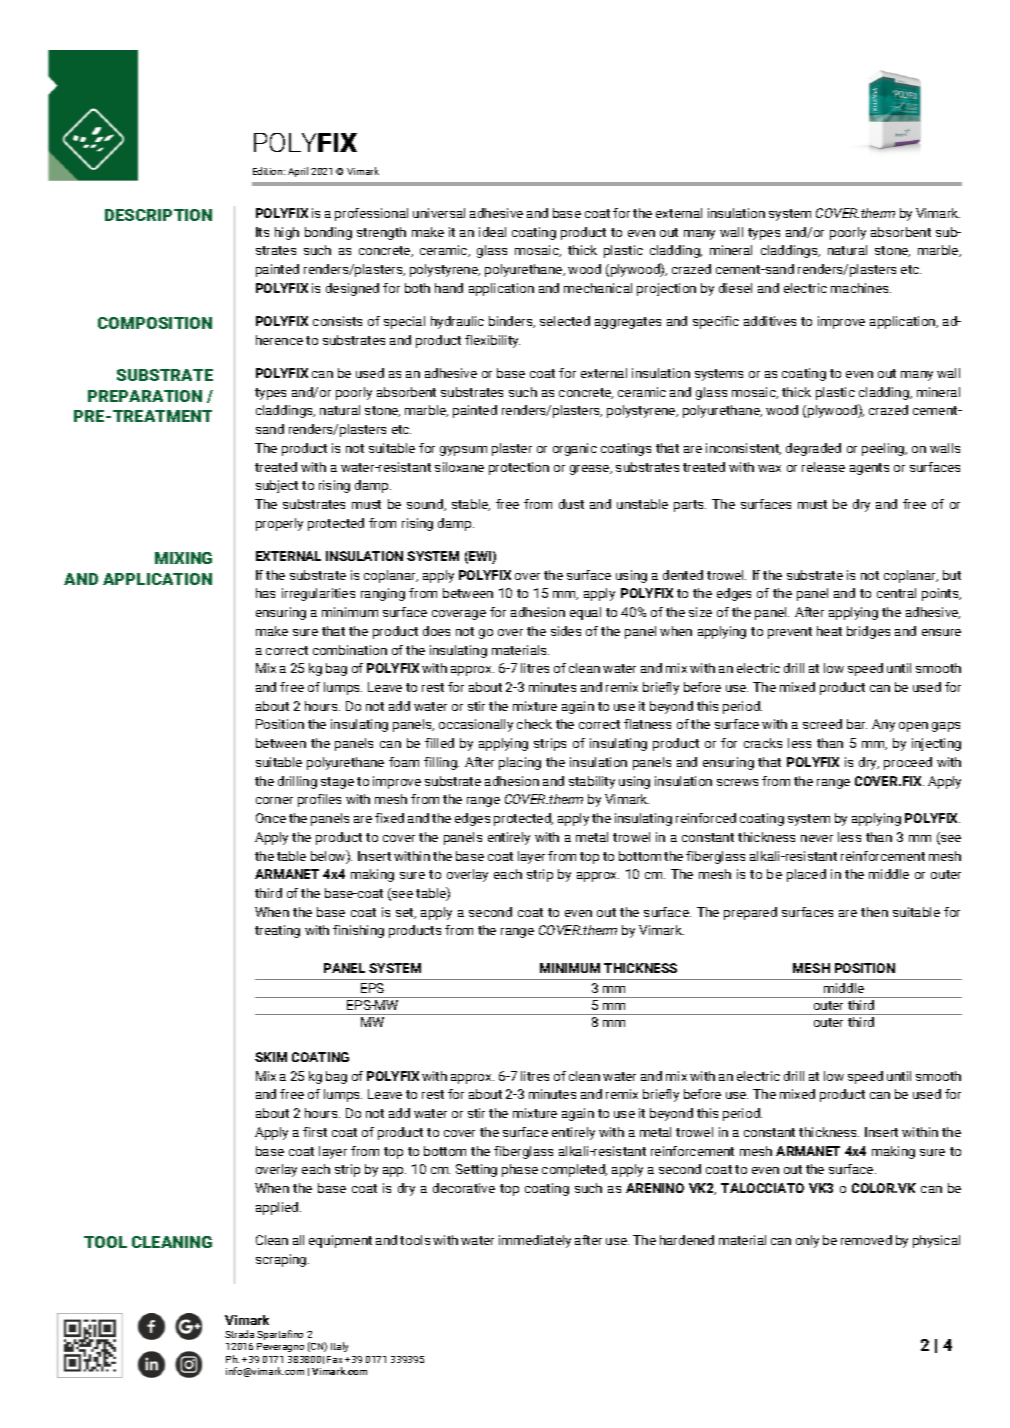 The height and width of the screenshot is (1428, 1010). Describe the element at coordinates (866, 1240) in the screenshot. I see `removed` at that location.
